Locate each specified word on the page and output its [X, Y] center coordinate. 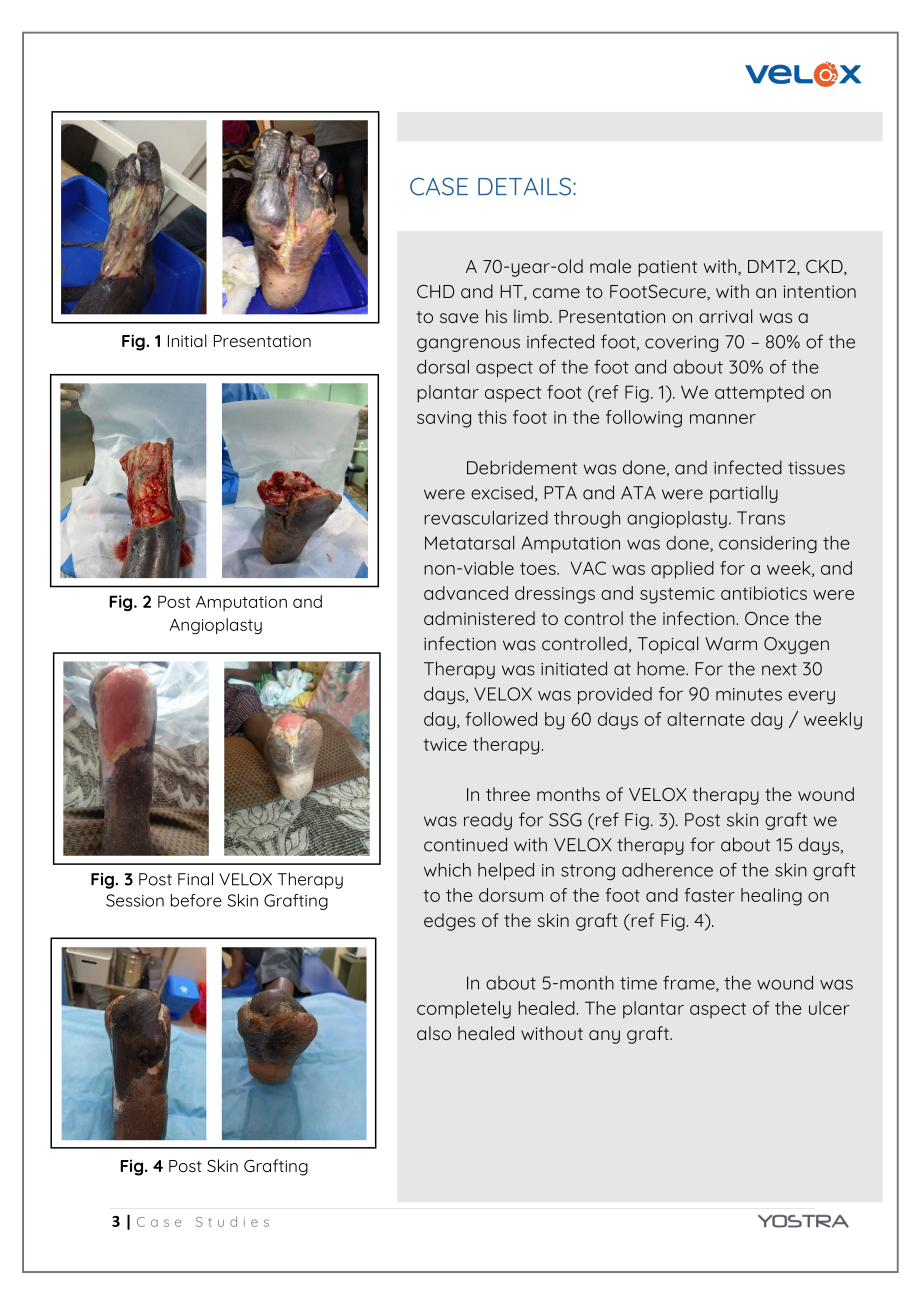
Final [195, 879]
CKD [825, 267]
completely [464, 1010]
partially [744, 494]
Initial [187, 340]
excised [502, 492]
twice [445, 744]
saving [444, 419]
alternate [706, 719]
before [196, 900]
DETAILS [524, 186]
